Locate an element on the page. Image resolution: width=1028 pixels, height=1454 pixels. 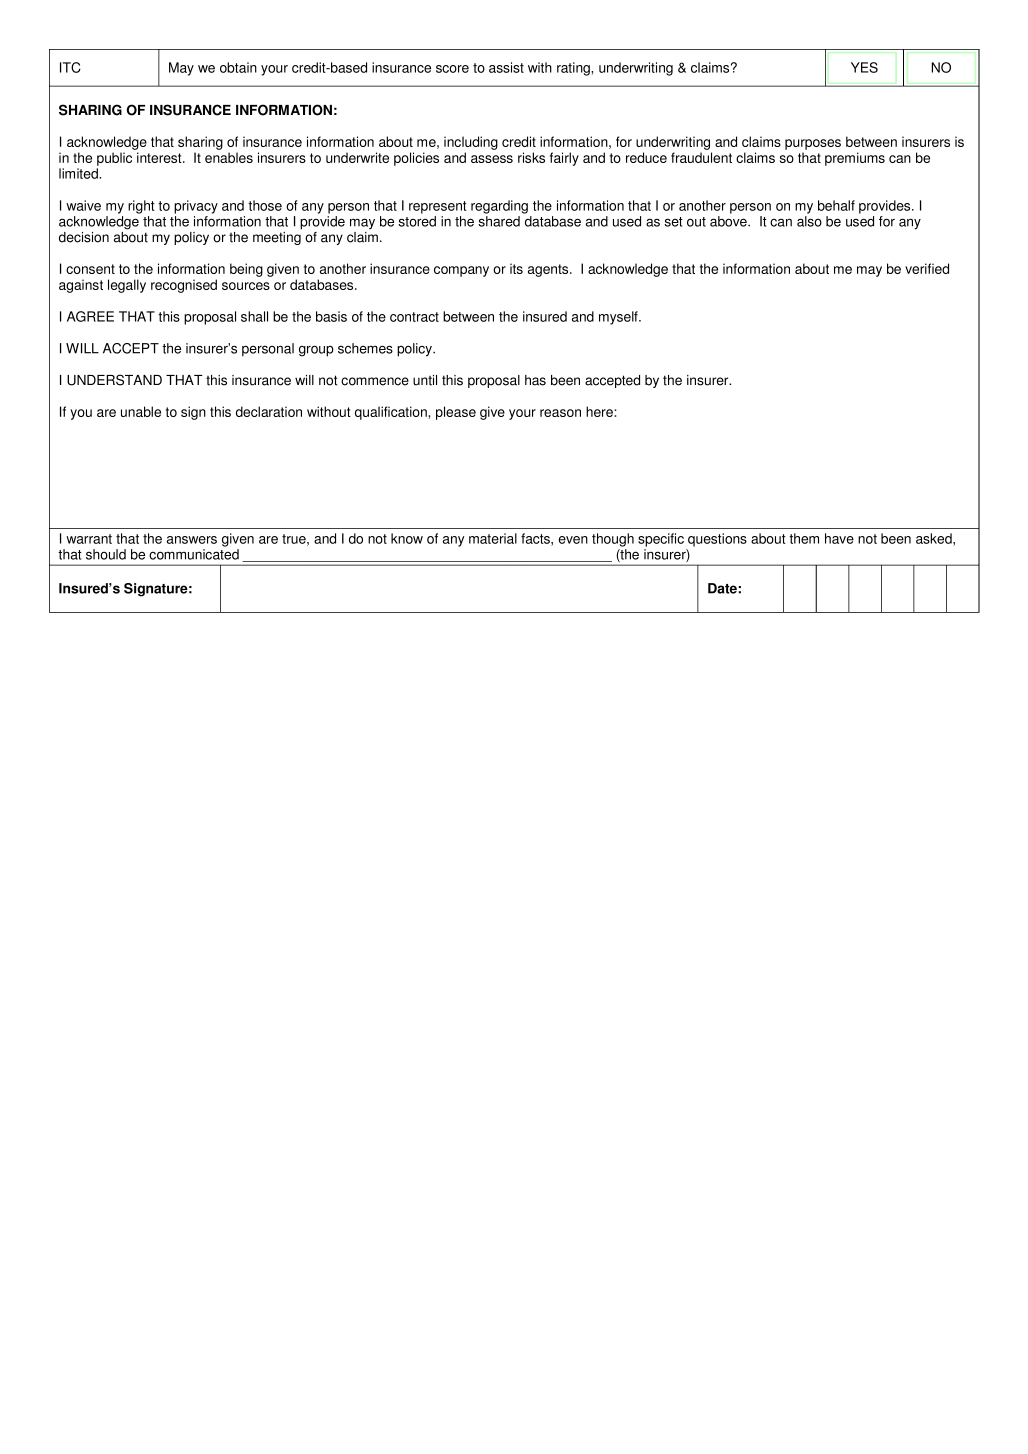
here is located at coordinates (600, 411).
